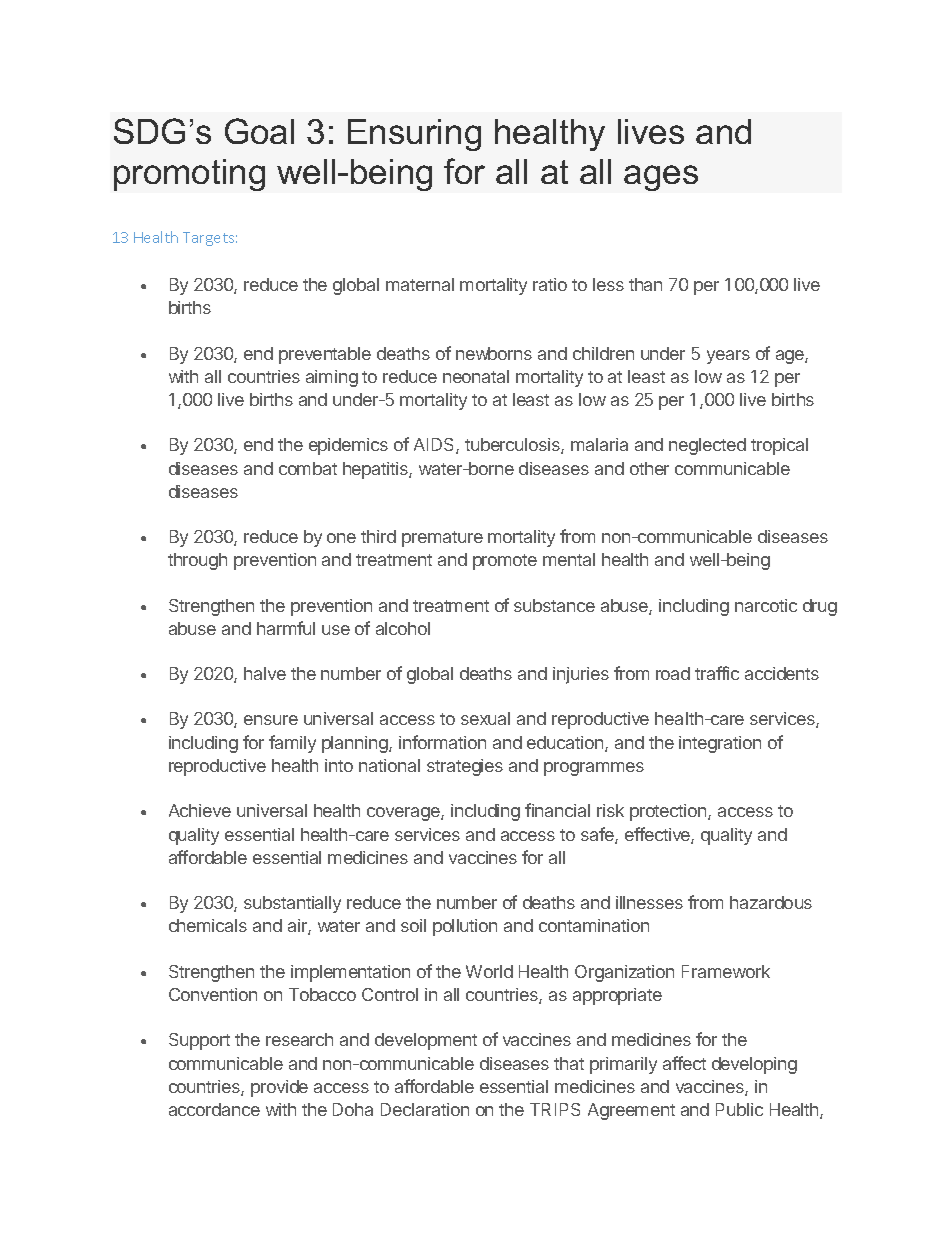 The image size is (952, 1233). What do you see at coordinates (414, 135) in the screenshot?
I see `Ensuring` at bounding box center [414, 135].
